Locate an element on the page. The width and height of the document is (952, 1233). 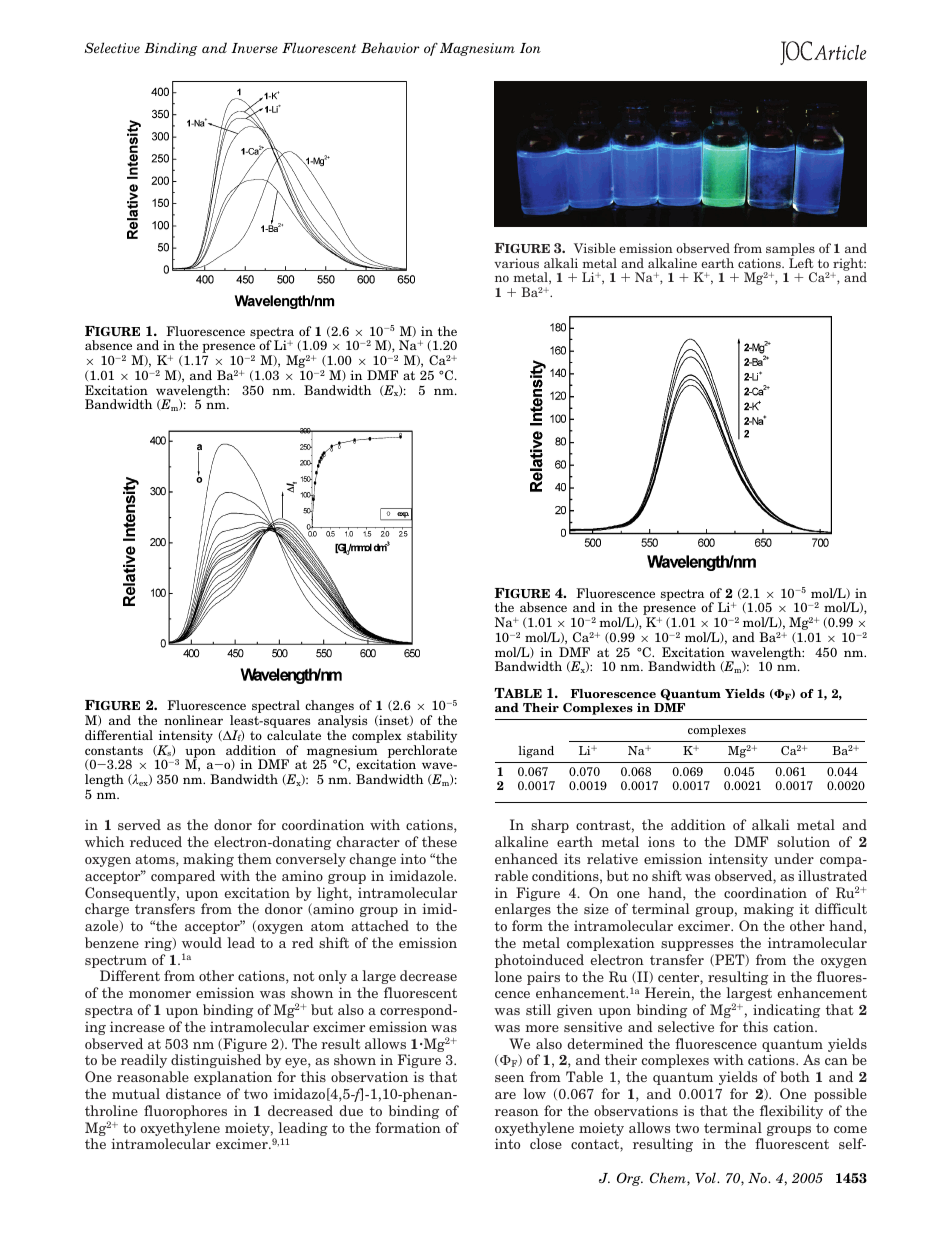
Left is located at coordinates (801, 263).
